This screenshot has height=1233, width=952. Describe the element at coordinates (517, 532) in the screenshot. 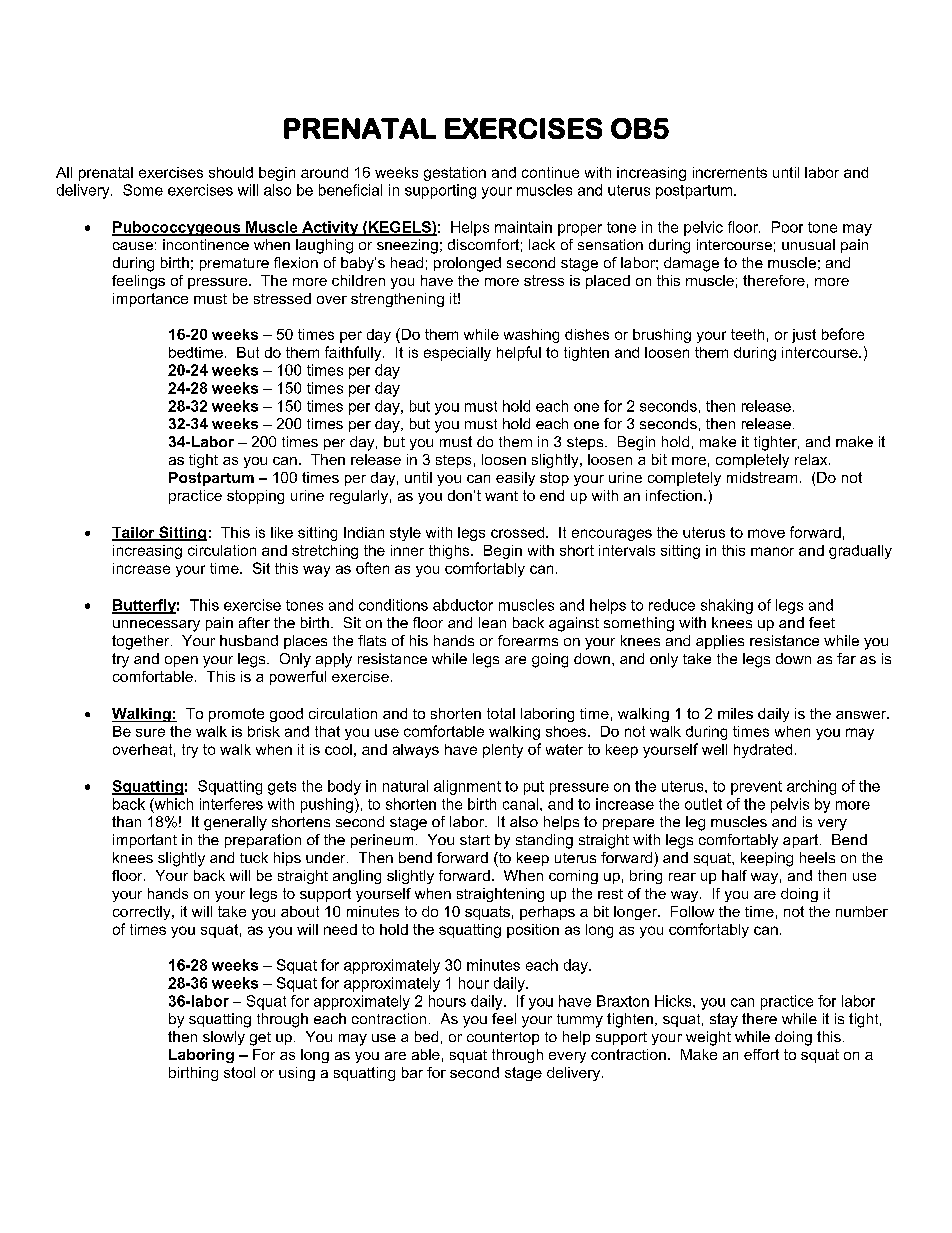

I see `crossed` at that location.
